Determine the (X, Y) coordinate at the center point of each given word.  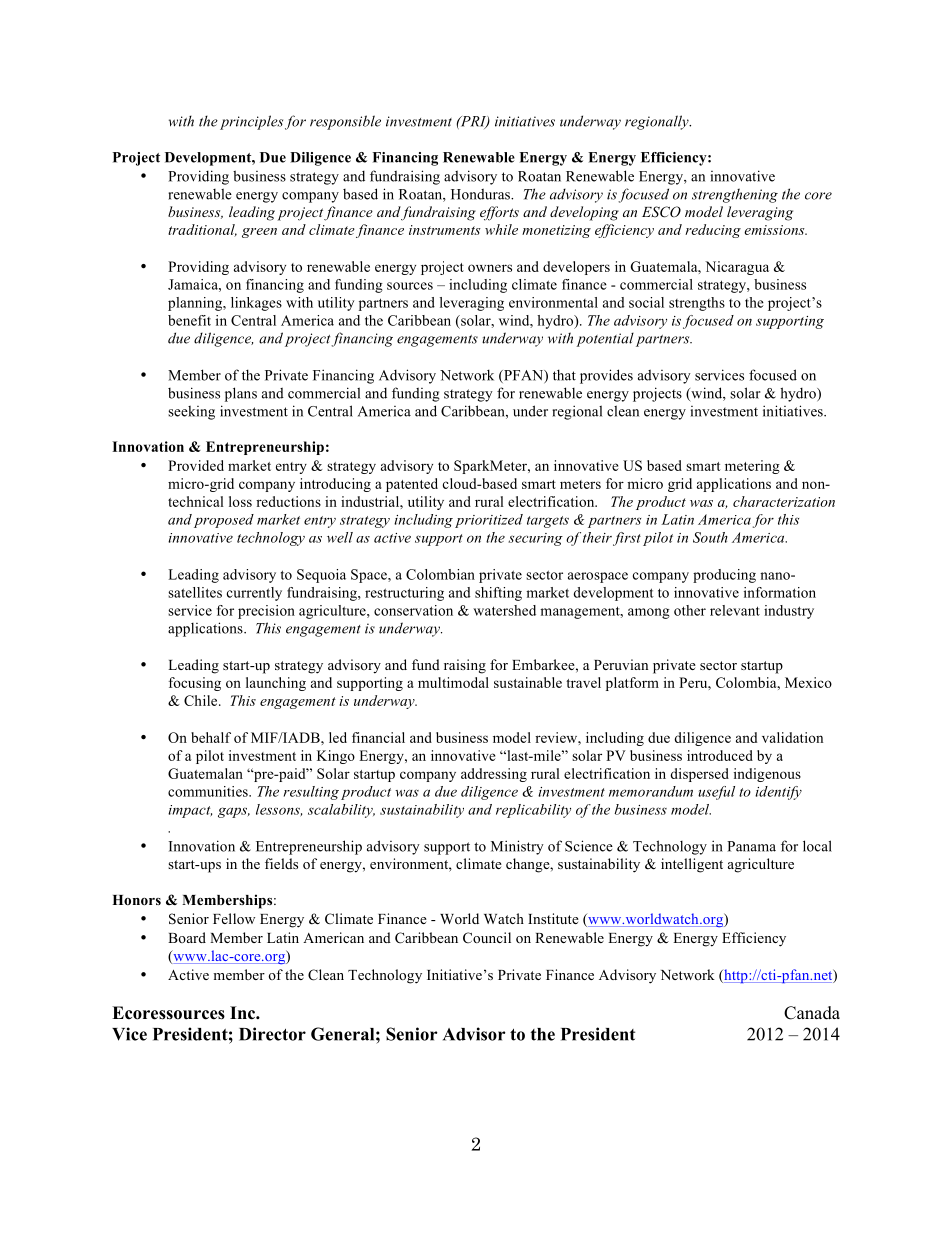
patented (412, 485)
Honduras (482, 194)
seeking (191, 413)
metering (752, 467)
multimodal (453, 682)
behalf (211, 737)
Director (272, 1034)
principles (251, 122)
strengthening (735, 195)
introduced (720, 755)
